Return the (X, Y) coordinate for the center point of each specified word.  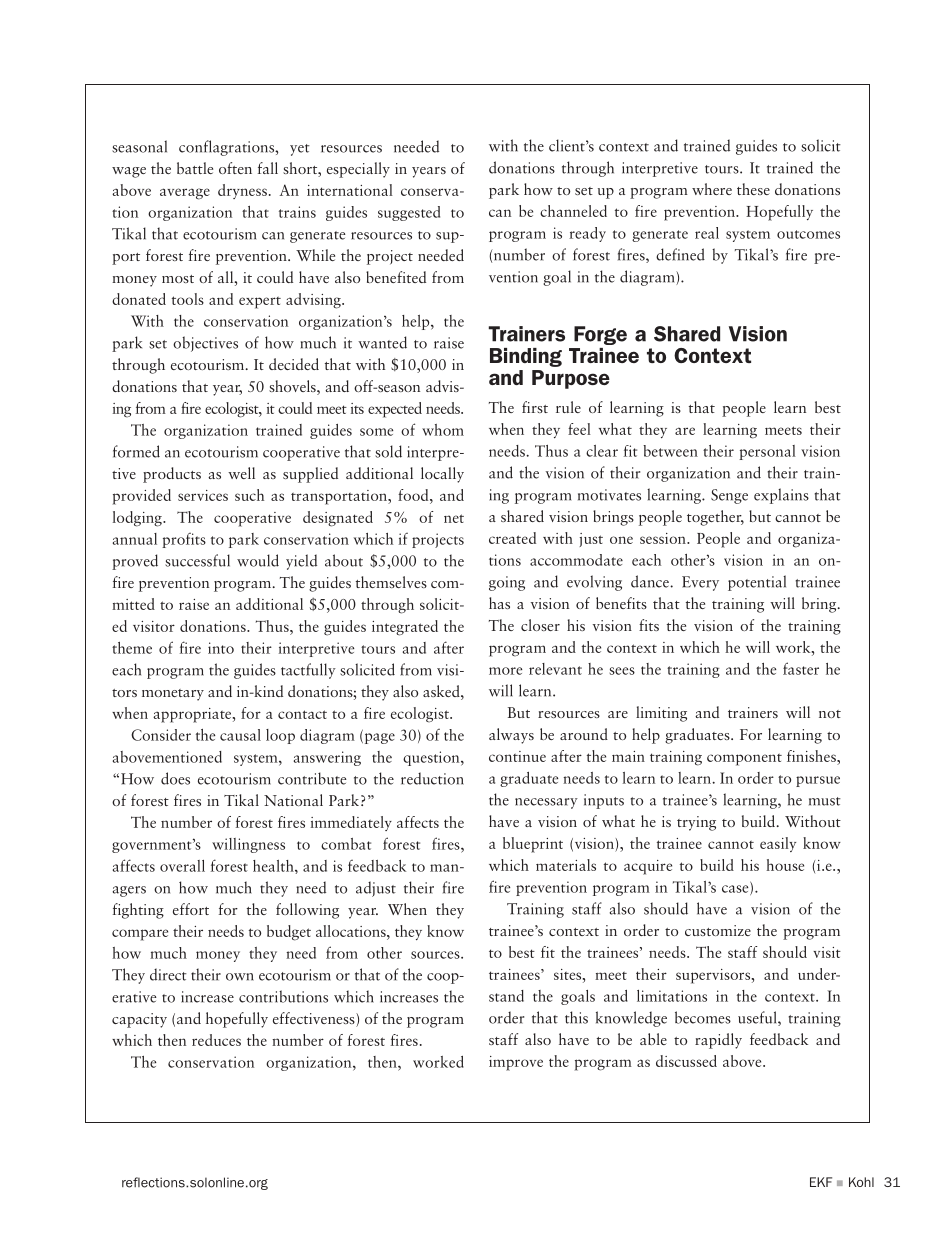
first (535, 407)
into (221, 648)
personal (767, 452)
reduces (216, 1040)
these (753, 189)
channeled (573, 211)
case (736, 890)
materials (566, 865)
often (235, 168)
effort (191, 909)
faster (801, 668)
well (241, 473)
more (505, 671)
